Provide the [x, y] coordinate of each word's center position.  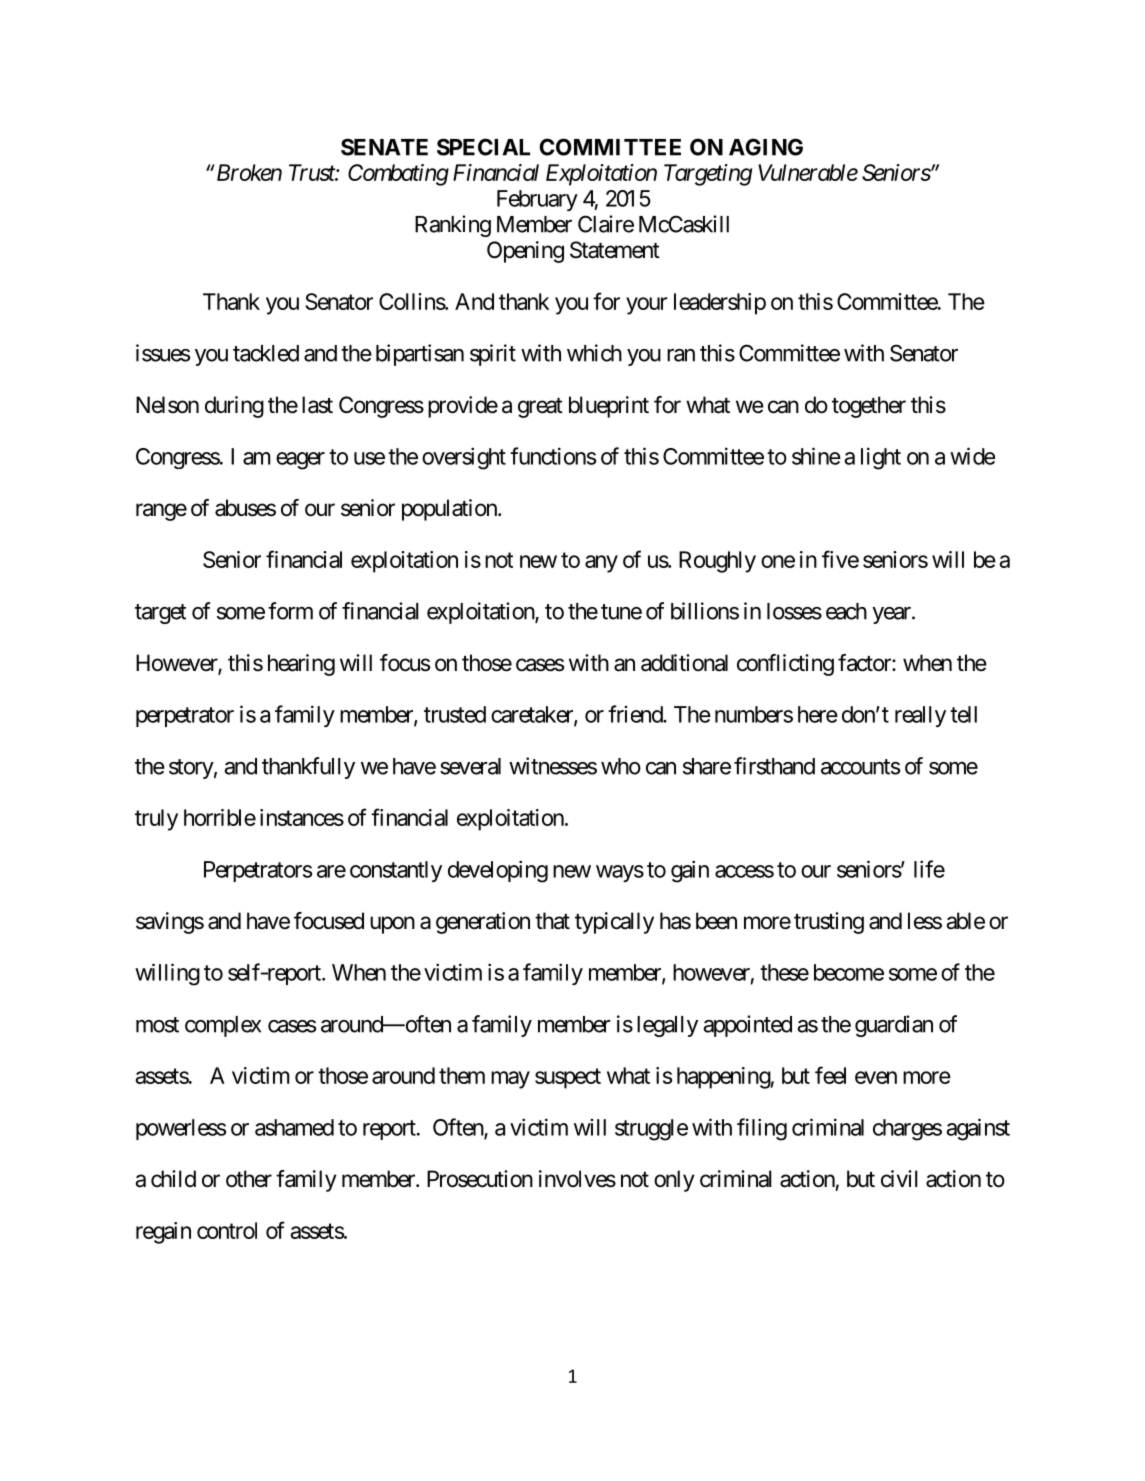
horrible [220, 817]
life [929, 869]
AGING [766, 147]
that [552, 921]
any [601, 564]
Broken [248, 172]
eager [300, 461]
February [537, 200]
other [249, 1179]
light [881, 458]
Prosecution [480, 1179]
